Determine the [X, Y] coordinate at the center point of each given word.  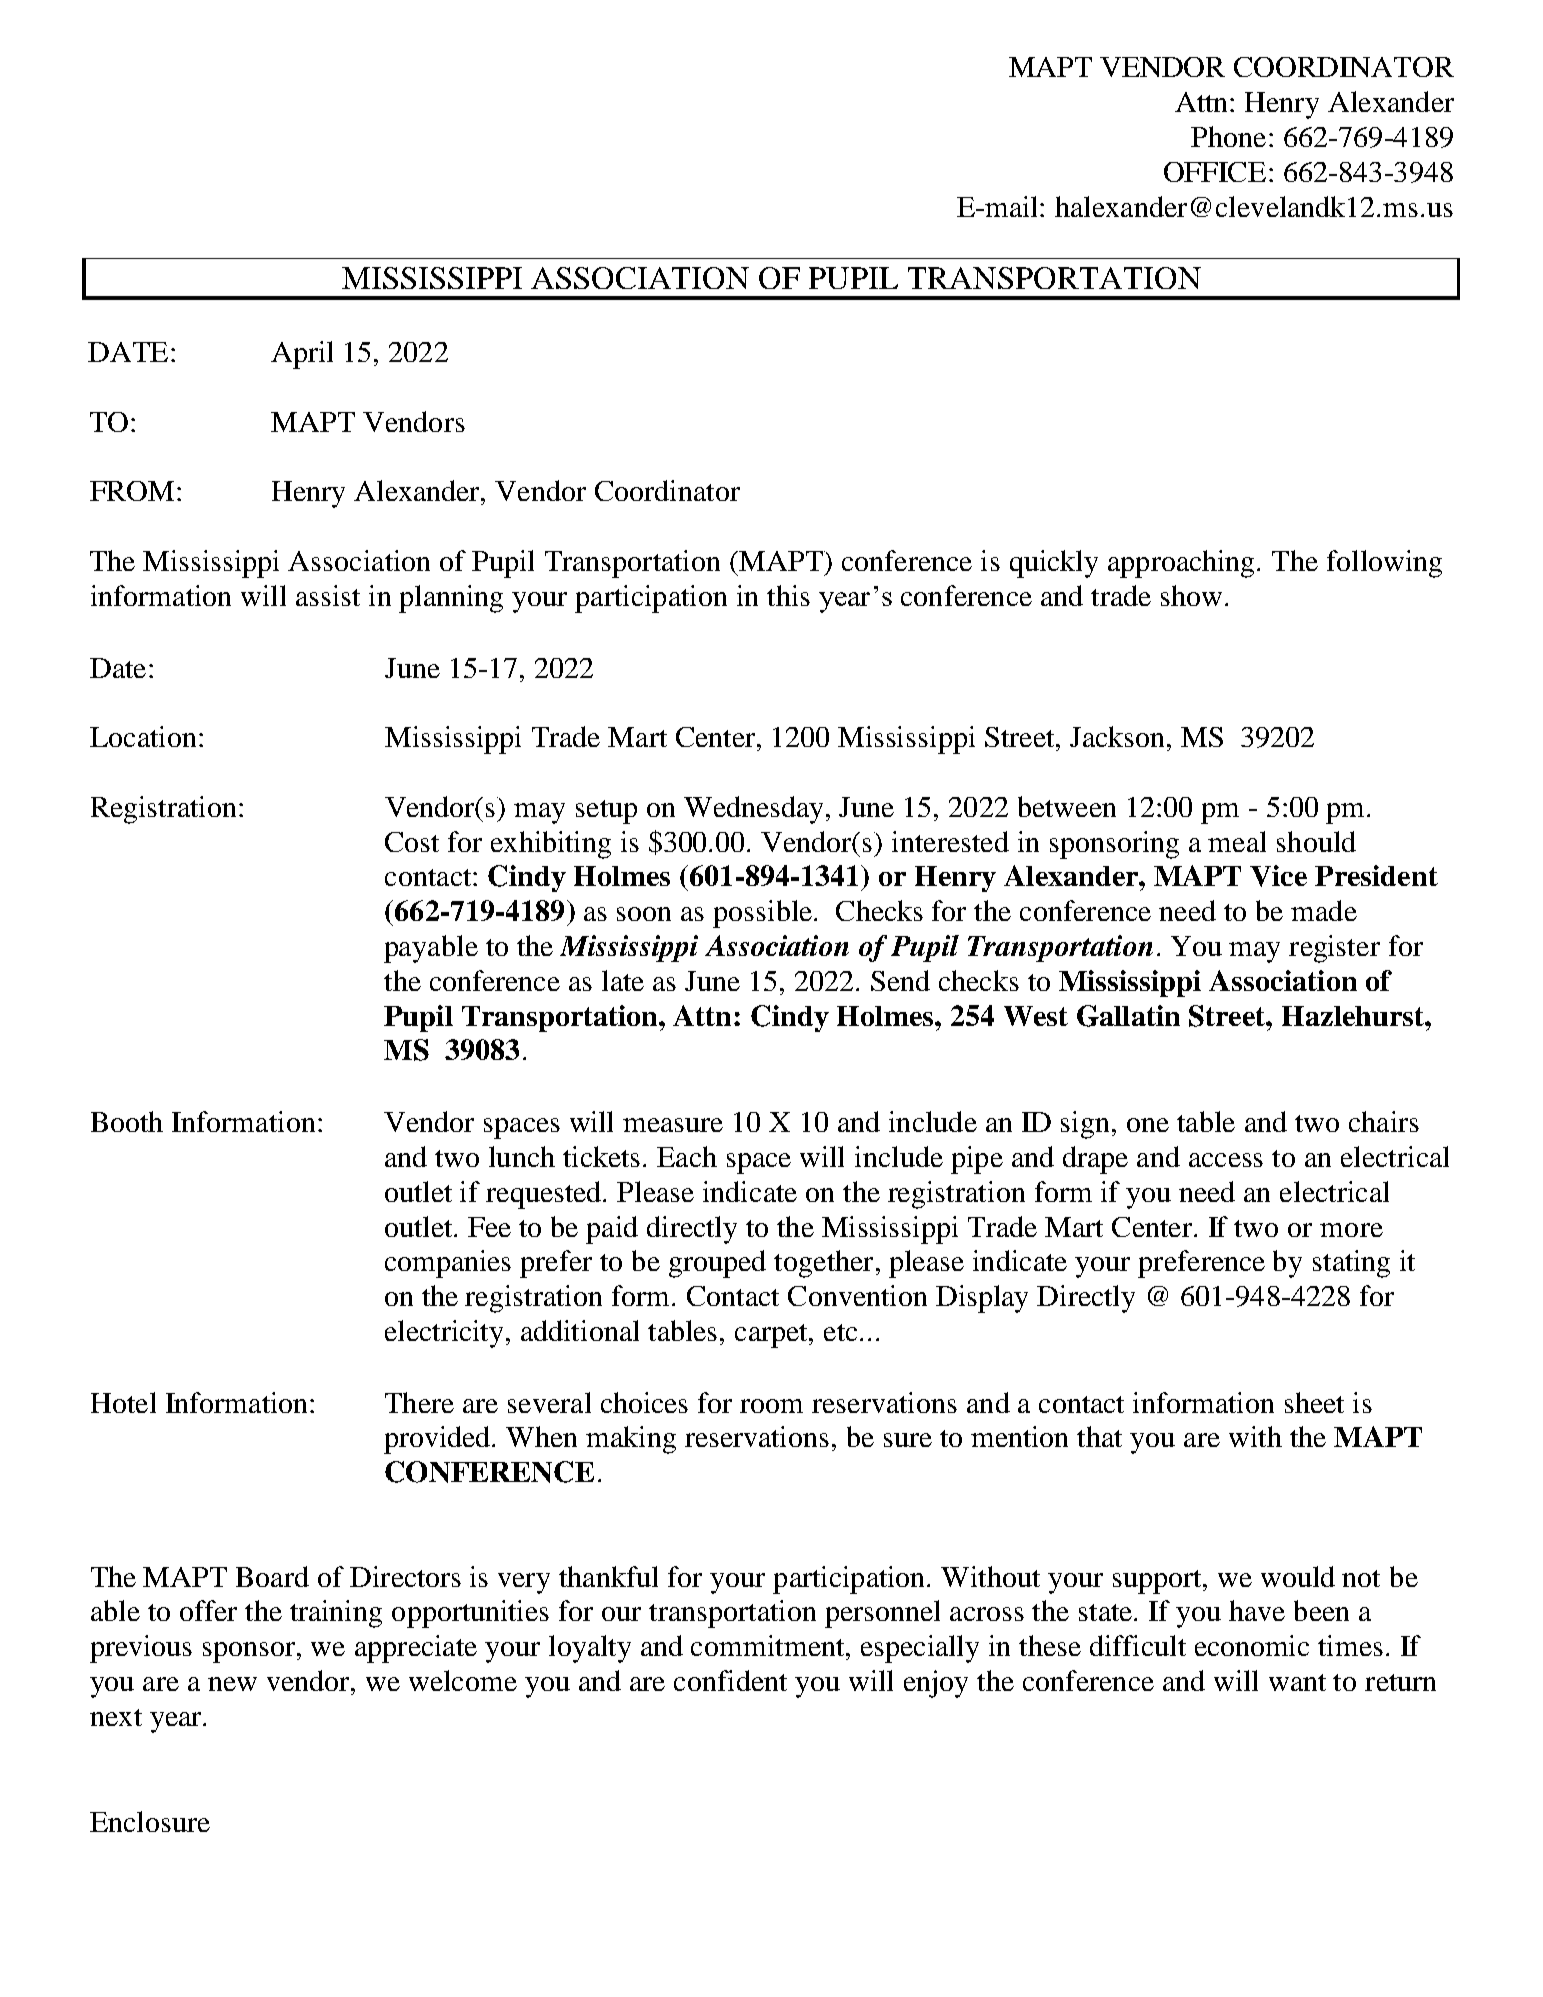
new [232, 1684]
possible [764, 914]
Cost [412, 842]
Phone [1228, 136]
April [302, 355]
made [1324, 910]
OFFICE [1215, 172]
